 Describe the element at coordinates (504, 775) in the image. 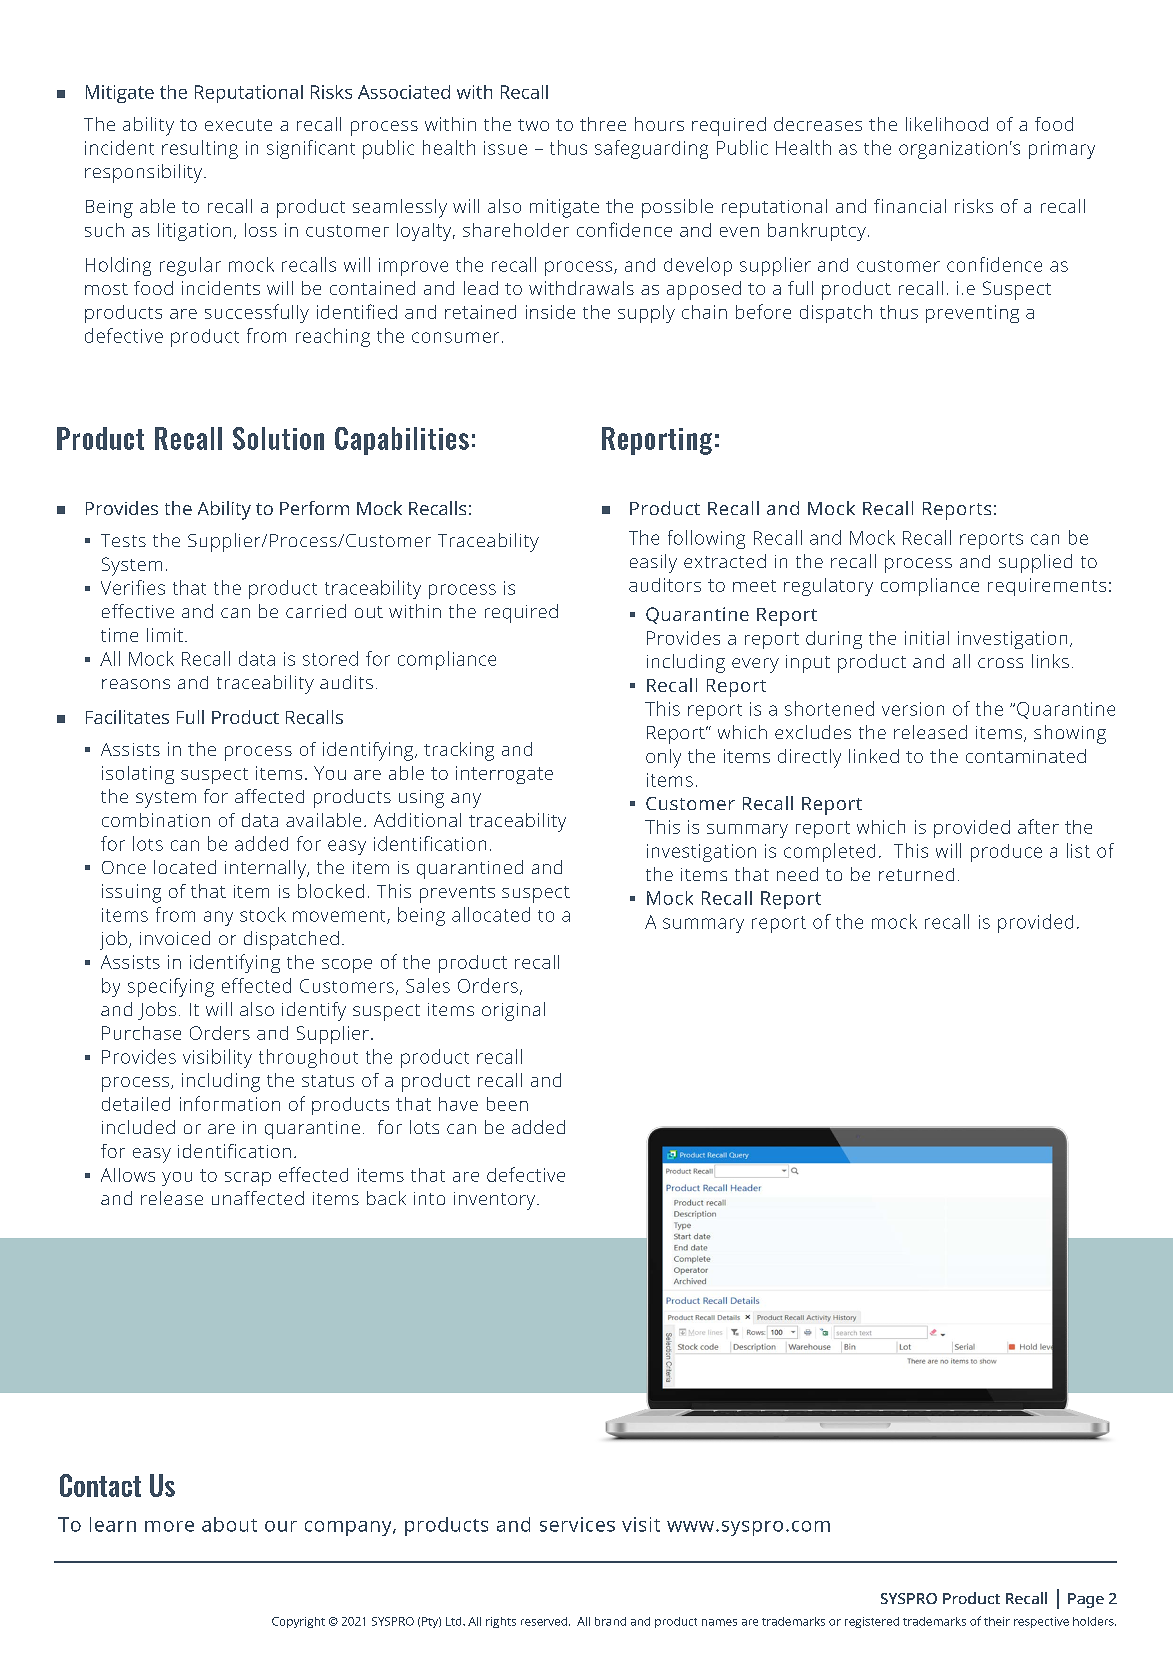

I see `interrogate` at that location.
